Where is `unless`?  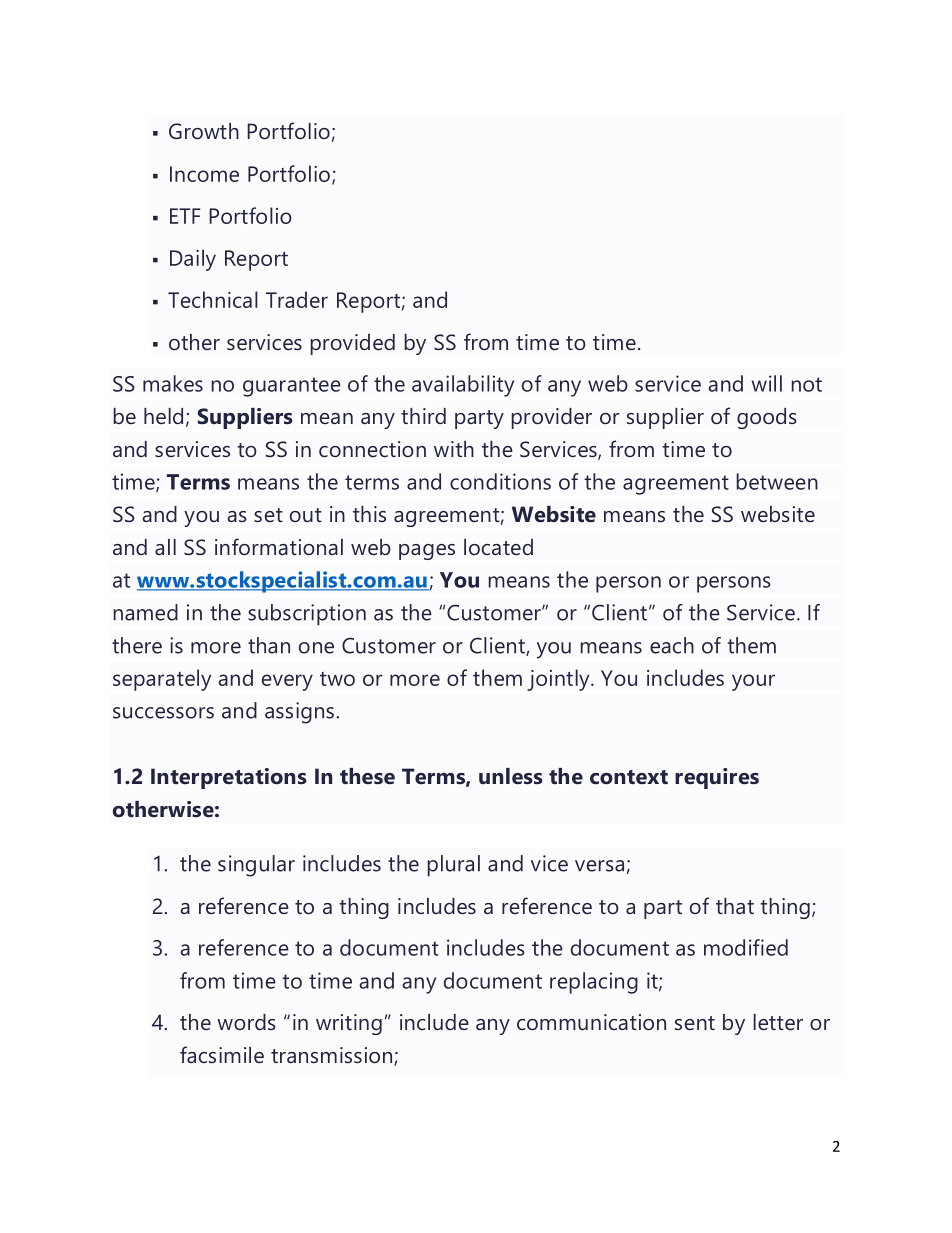 unless is located at coordinates (511, 776).
